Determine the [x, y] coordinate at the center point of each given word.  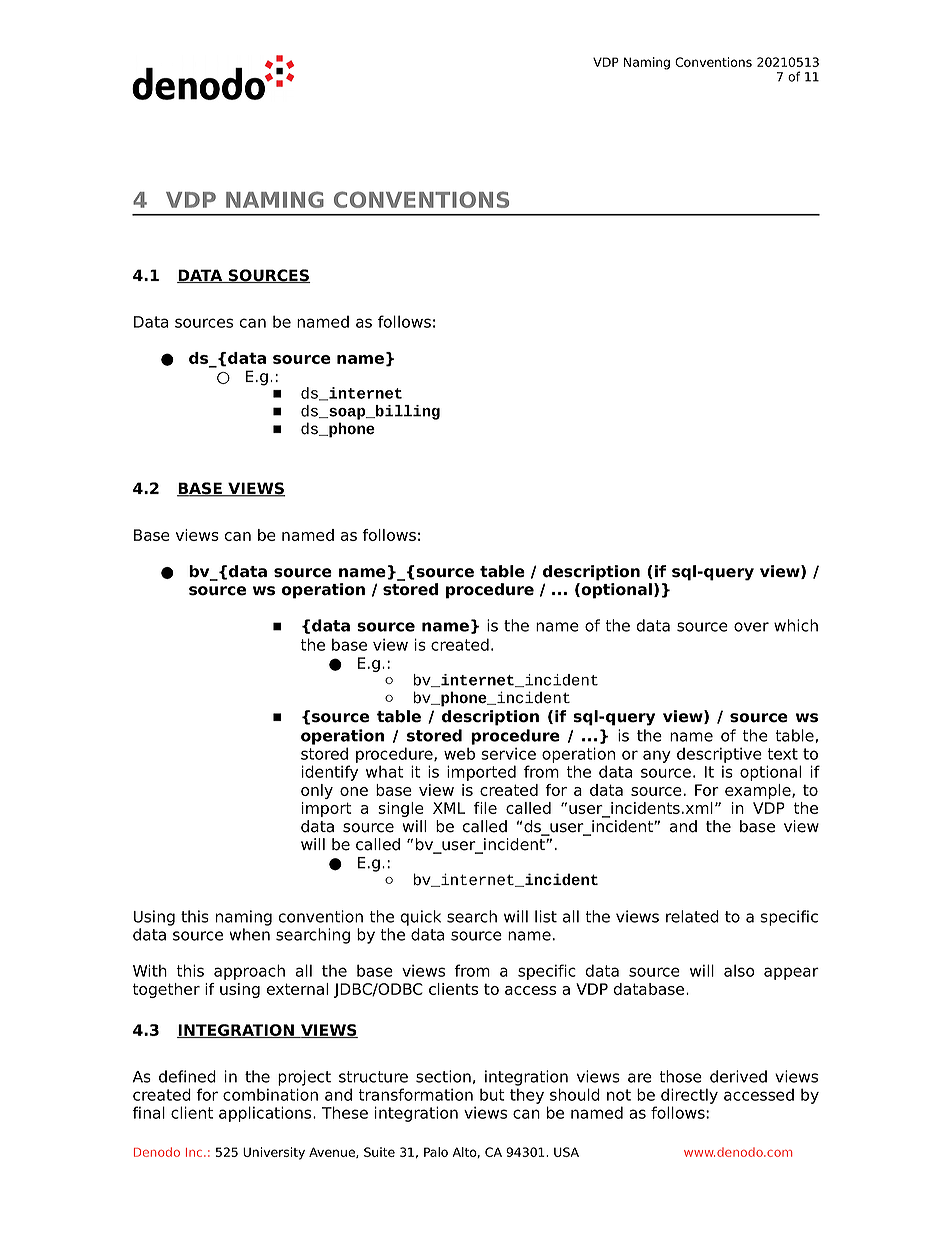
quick [421, 918]
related [692, 916]
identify [330, 773]
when [250, 934]
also [739, 970]
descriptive [719, 755]
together [166, 990]
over [751, 627]
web [459, 753]
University [274, 1153]
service [508, 753]
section [443, 1076]
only [317, 791]
